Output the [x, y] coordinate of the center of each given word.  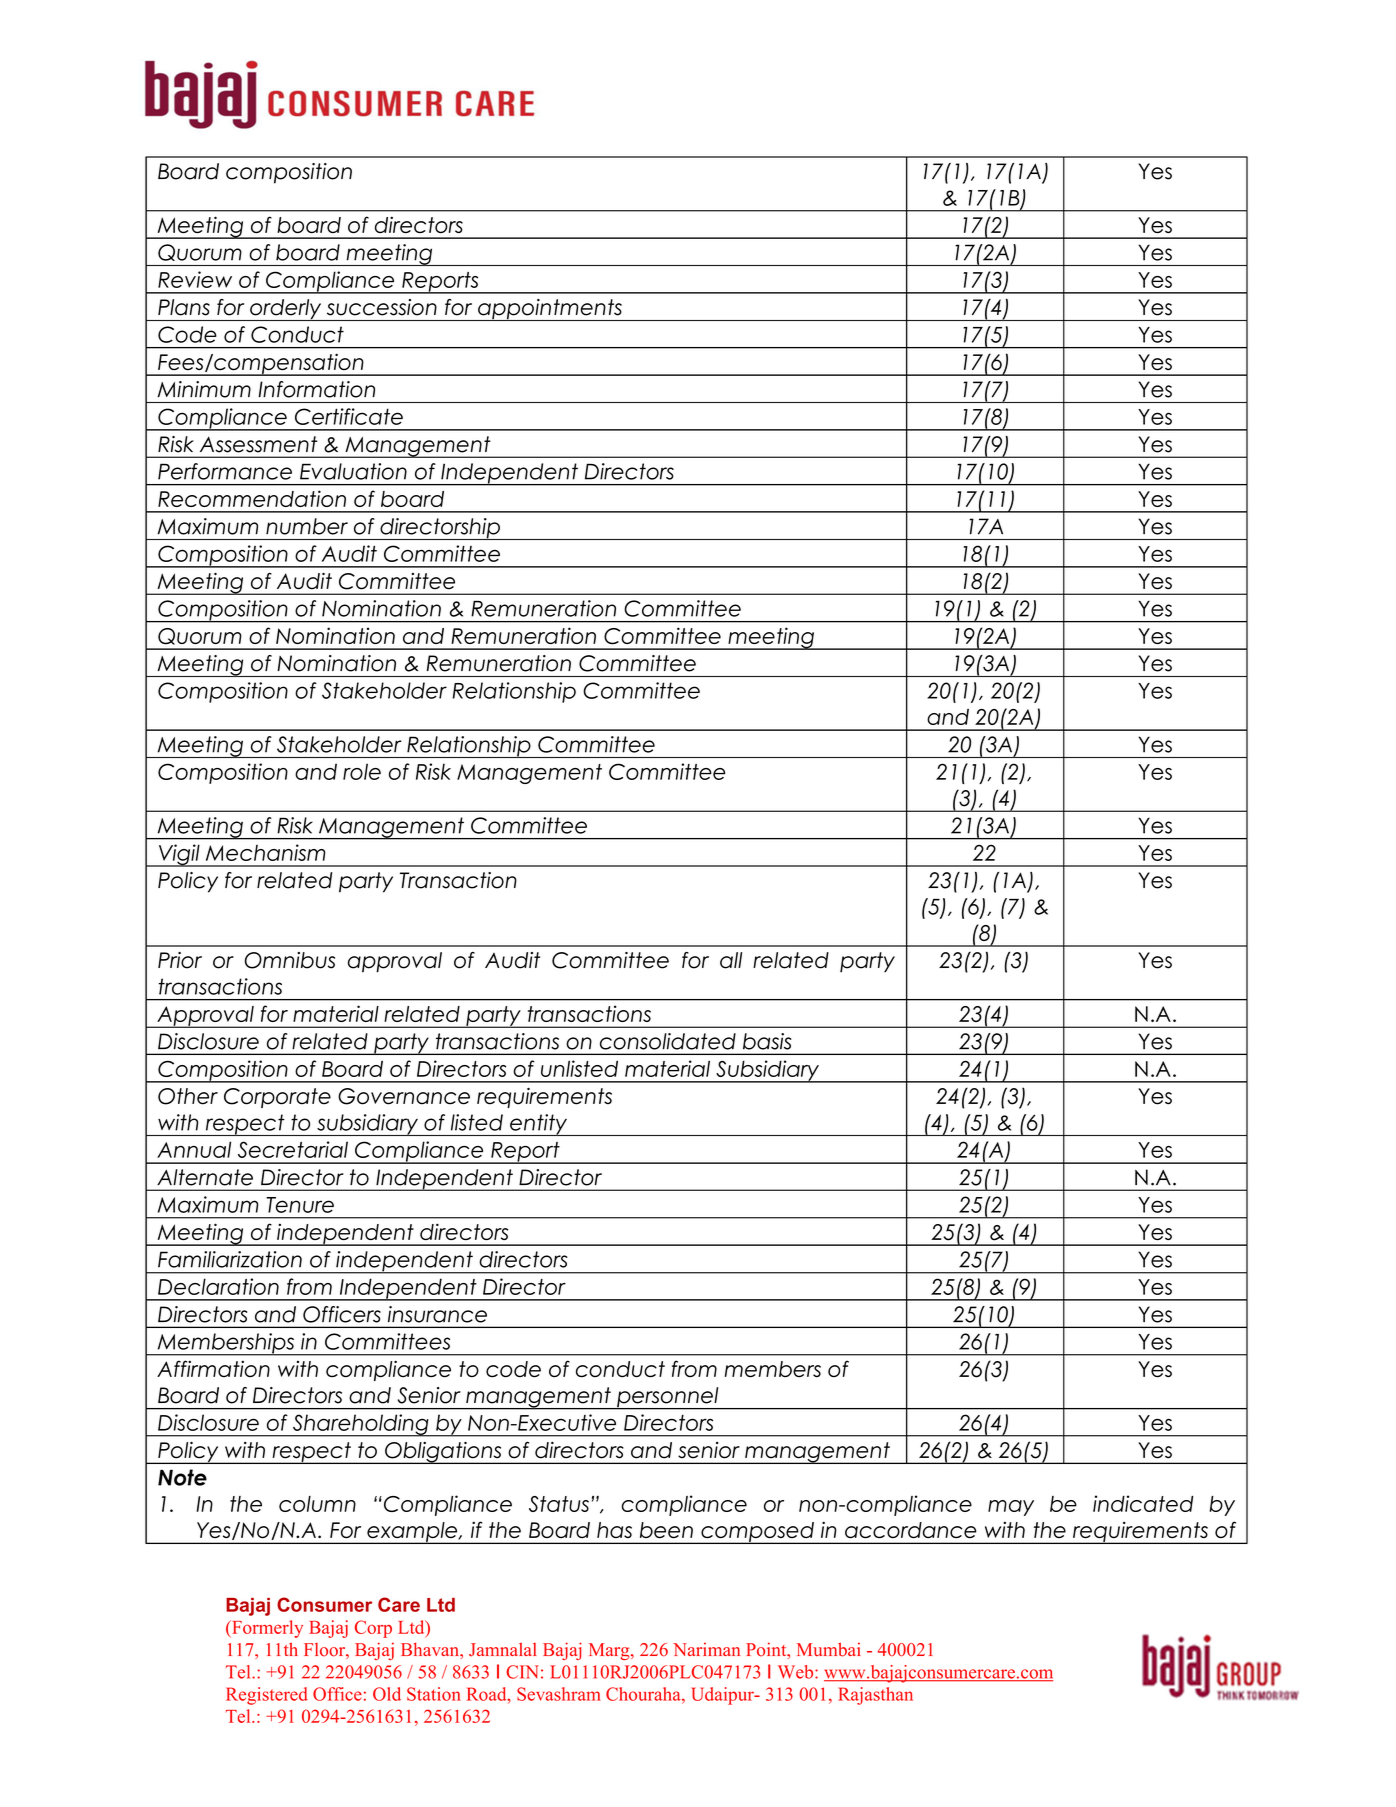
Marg [610, 1651]
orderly [286, 310]
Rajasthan [875, 1696]
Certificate [349, 416]
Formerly [266, 1629]
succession [382, 307]
